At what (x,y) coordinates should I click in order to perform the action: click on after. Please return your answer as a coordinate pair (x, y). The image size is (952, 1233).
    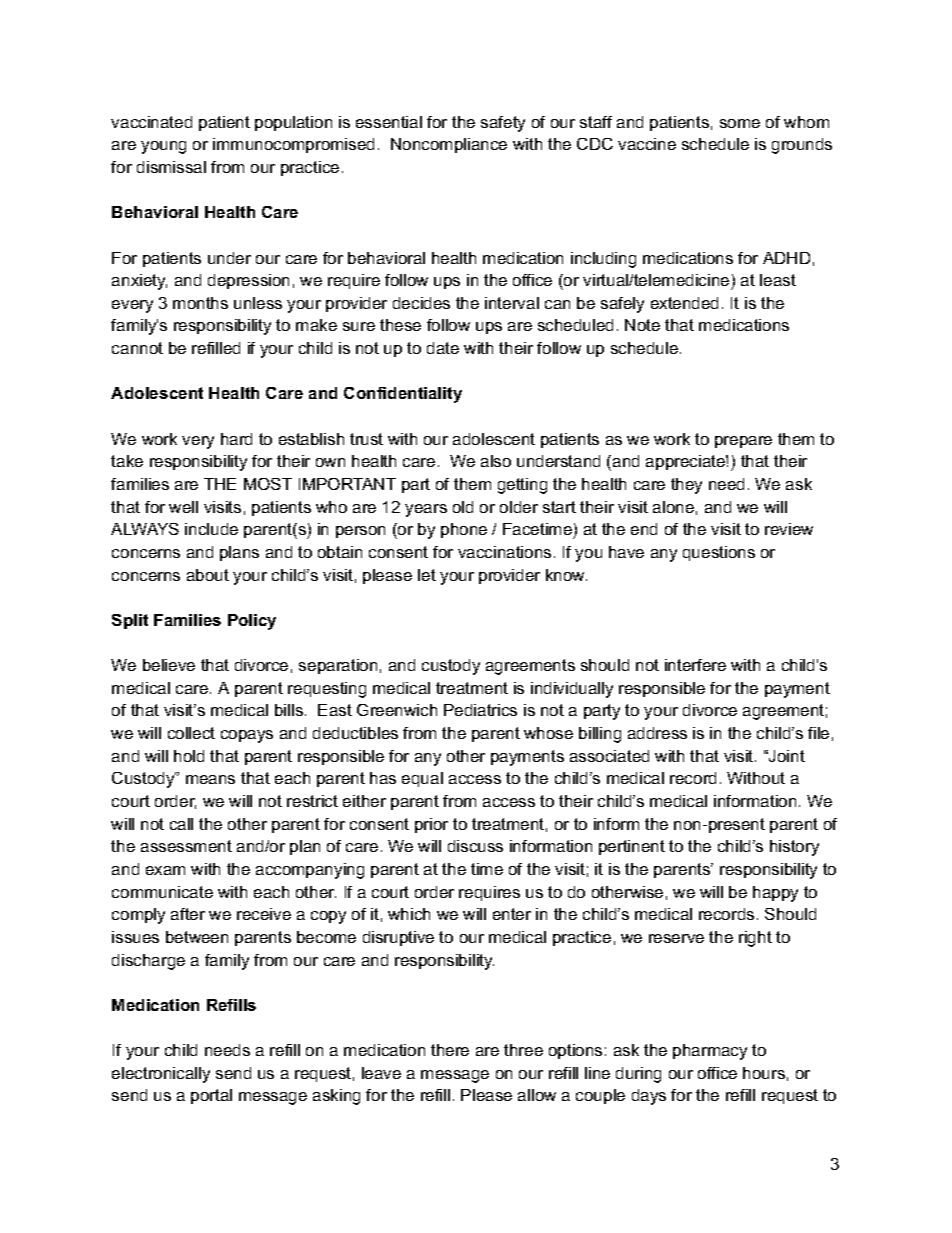
    Looking at the image, I should click on (188, 914).
